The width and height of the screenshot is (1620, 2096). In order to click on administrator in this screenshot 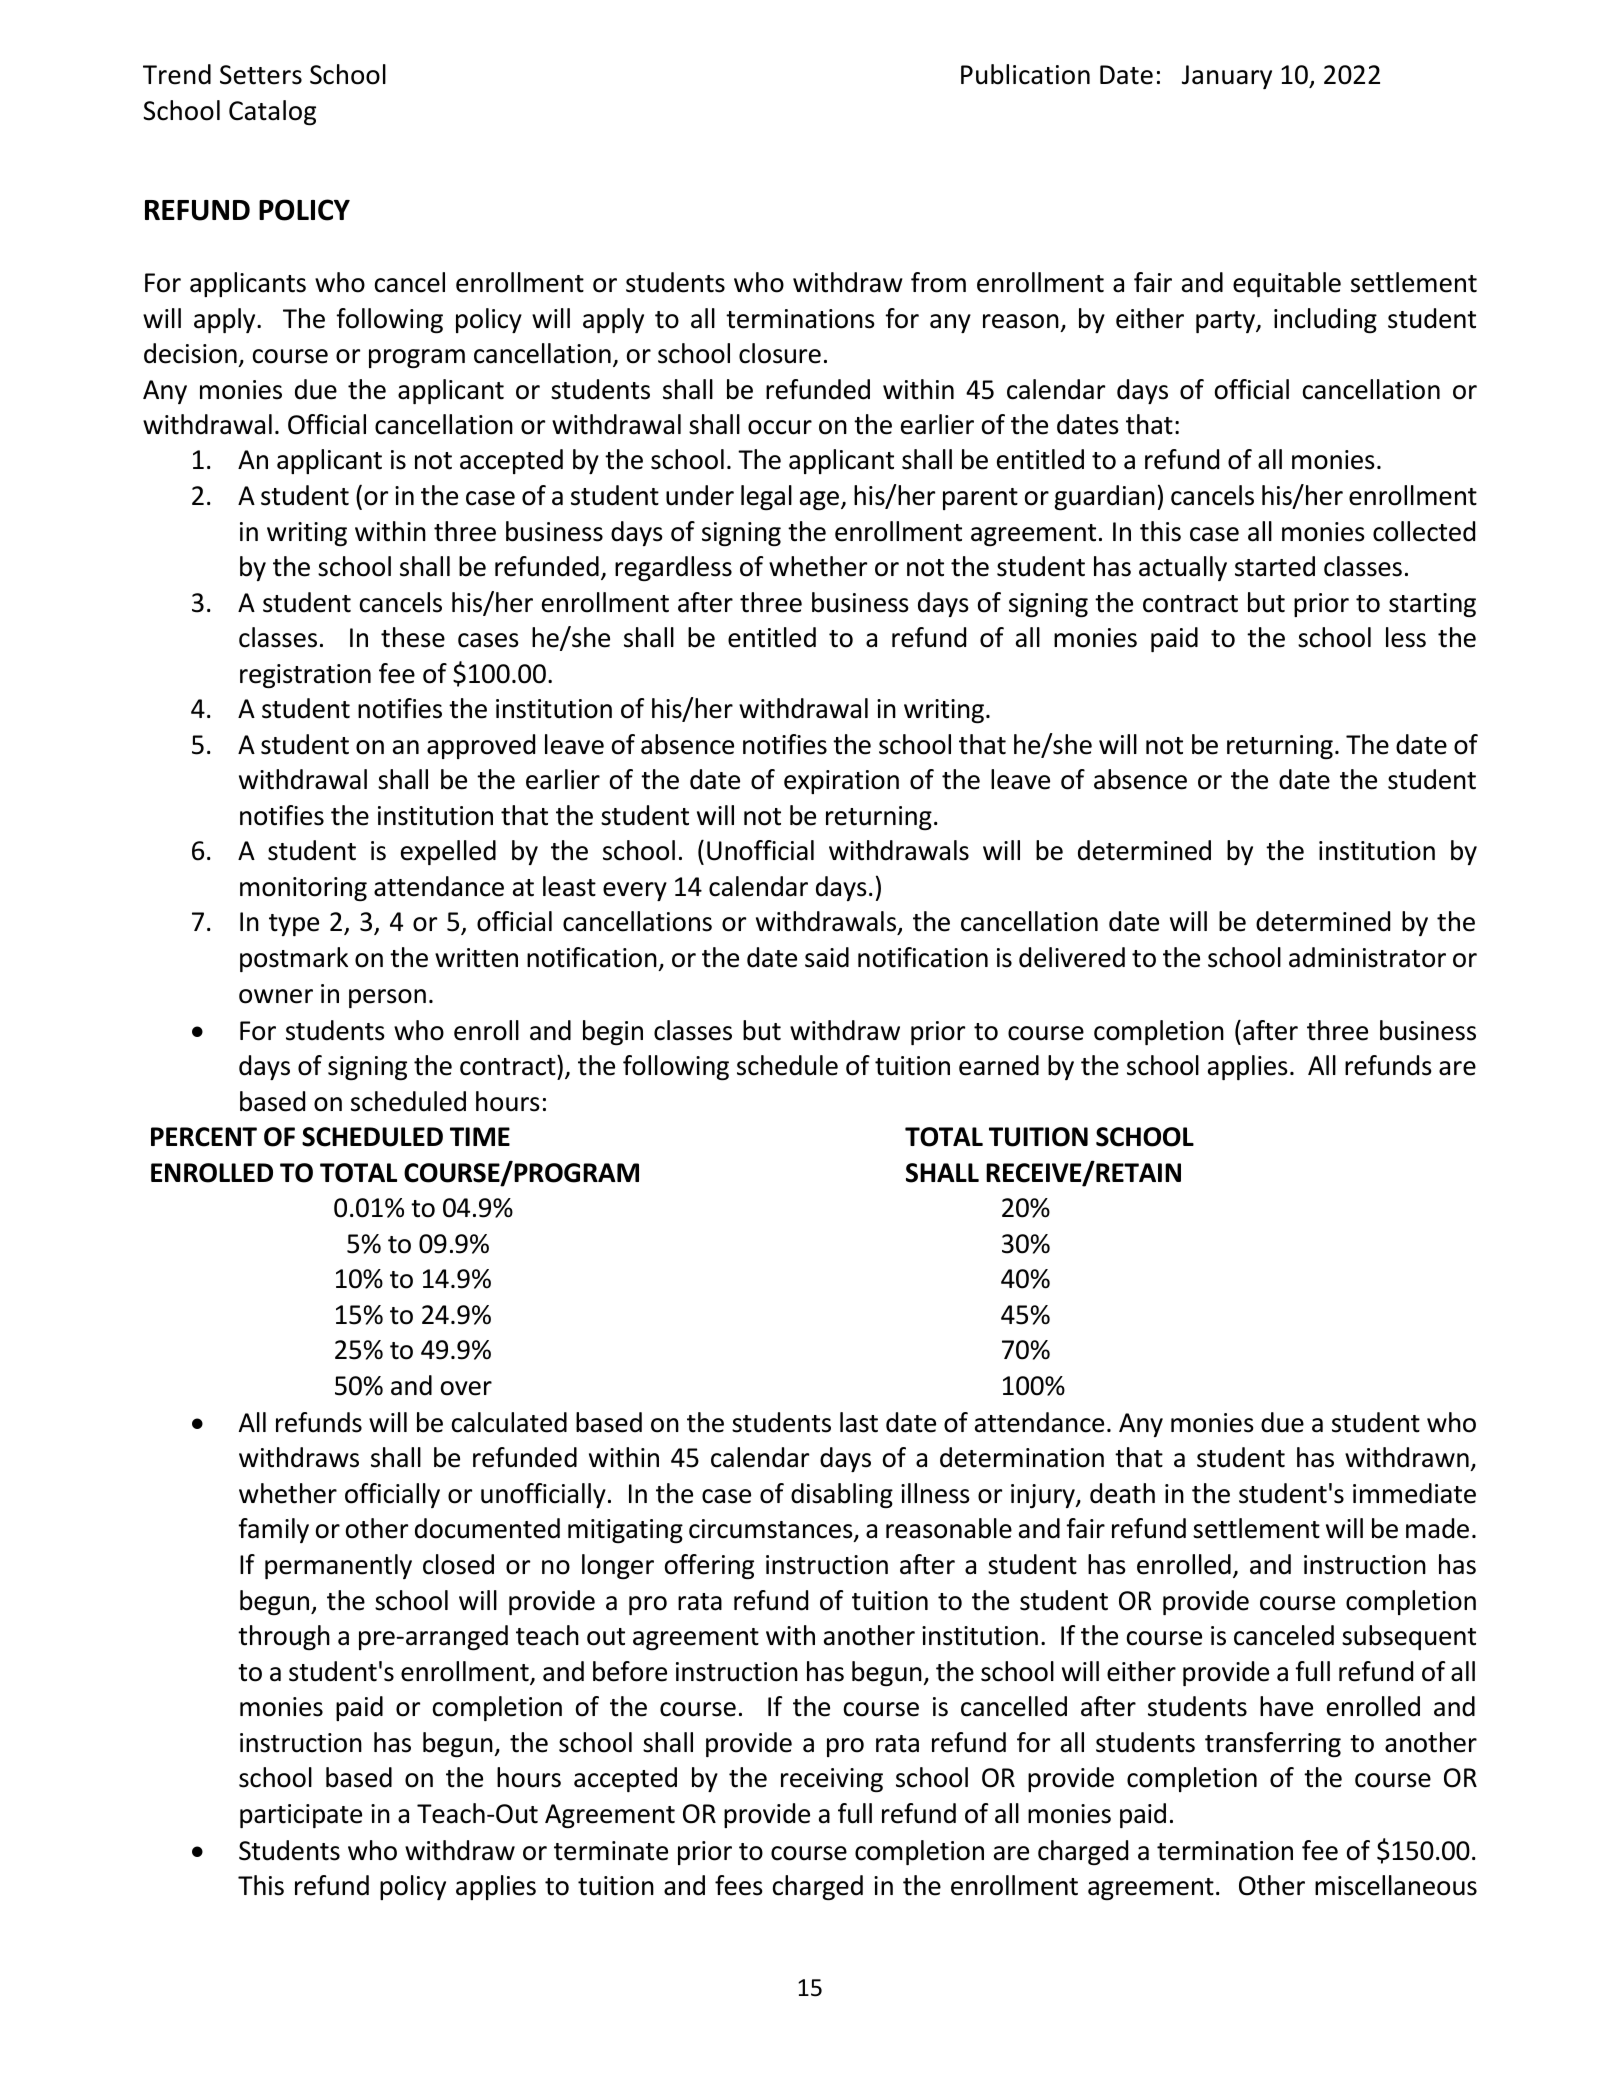, I will do `click(1367, 957)`.
